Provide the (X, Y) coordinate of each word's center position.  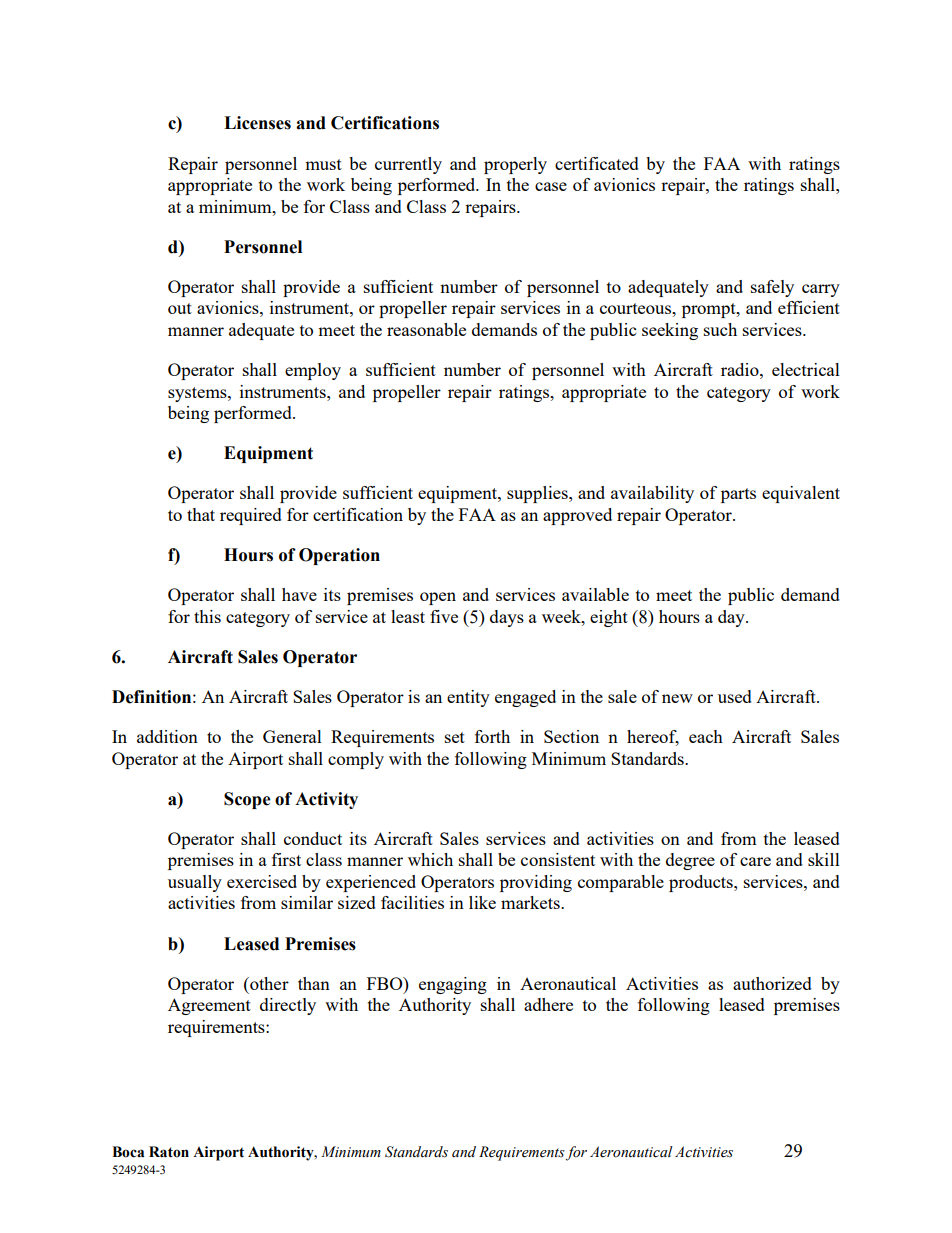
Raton (169, 1152)
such (720, 329)
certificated (597, 163)
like (482, 902)
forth (492, 736)
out (180, 308)
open (438, 598)
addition (167, 736)
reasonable (426, 329)
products (702, 883)
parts (738, 495)
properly (515, 165)
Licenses (257, 123)
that (201, 514)
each (706, 736)
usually (195, 883)
